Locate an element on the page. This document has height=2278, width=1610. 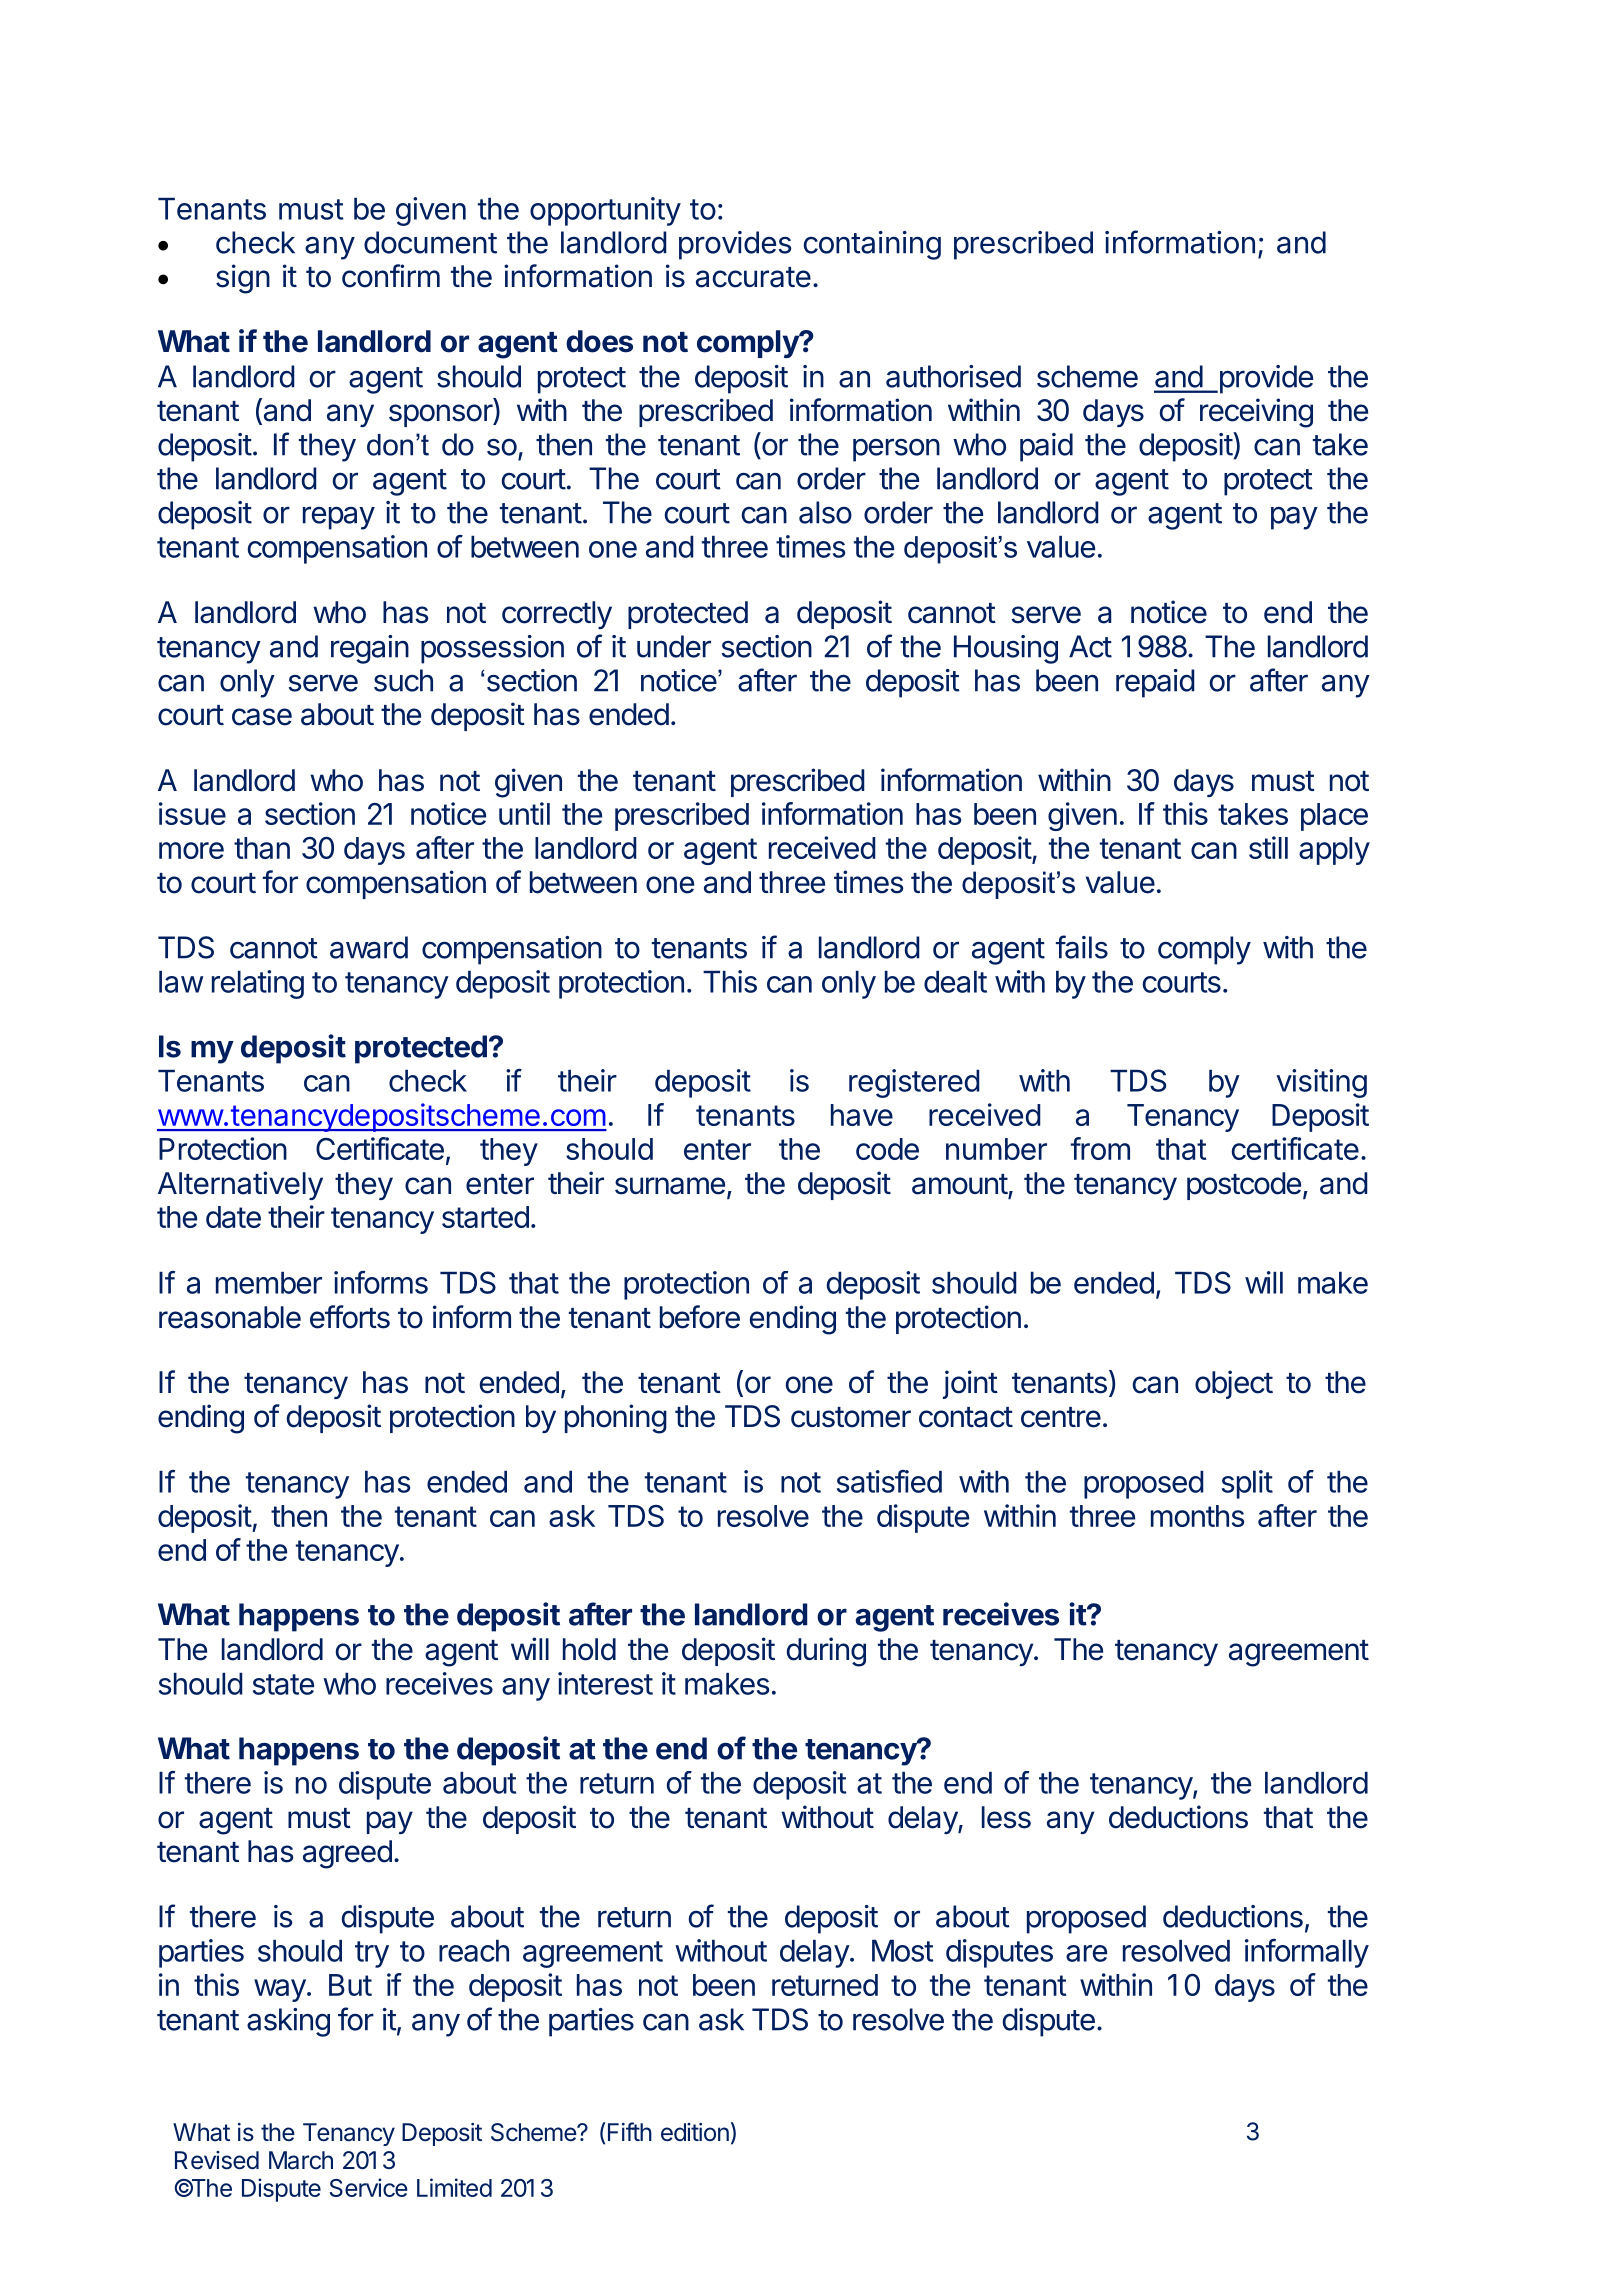
March is located at coordinates (301, 2160).
